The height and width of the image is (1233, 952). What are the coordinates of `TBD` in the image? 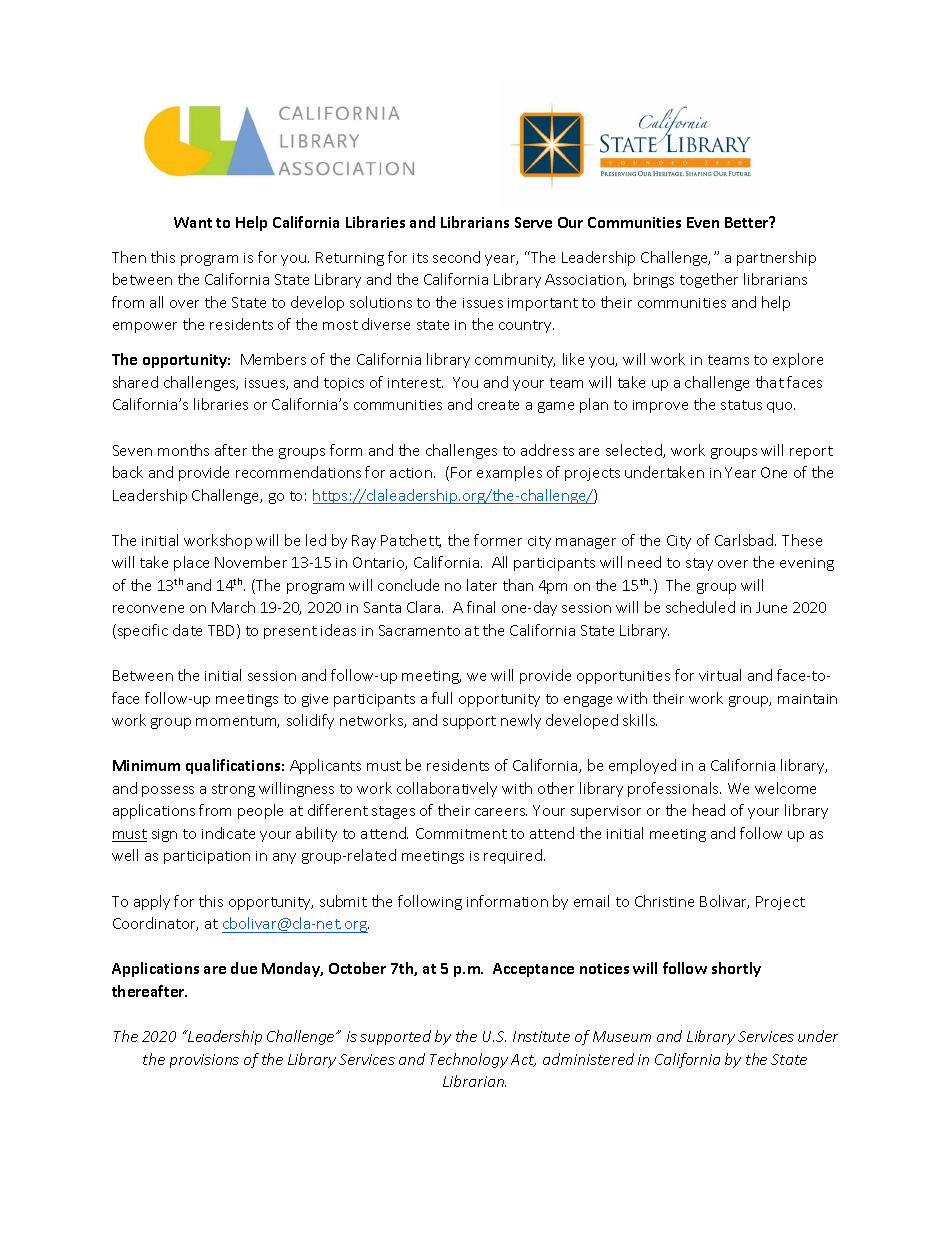 It's located at (223, 631).
